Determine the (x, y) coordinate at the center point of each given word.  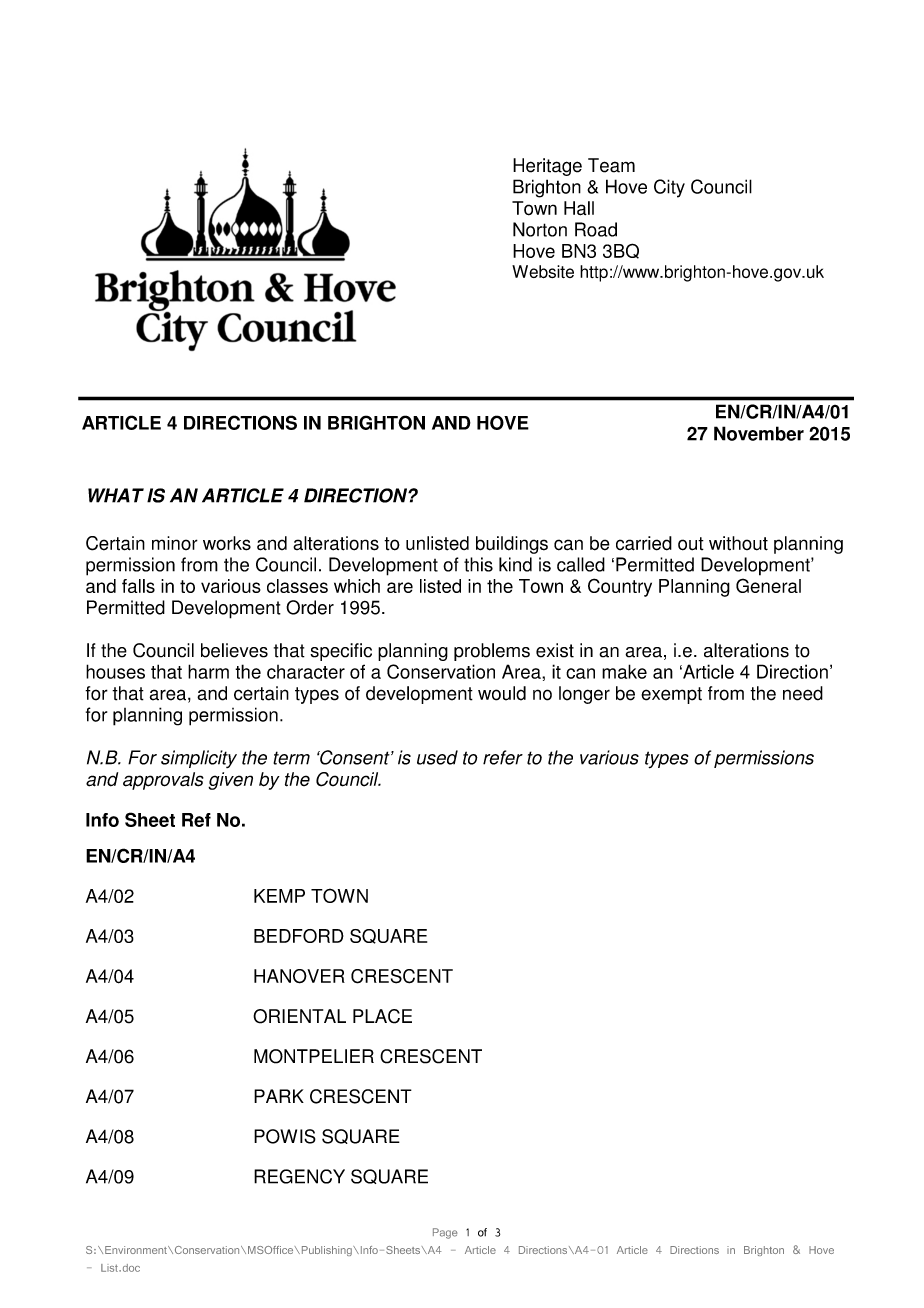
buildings (512, 545)
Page (445, 1233)
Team (611, 165)
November (759, 433)
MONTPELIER (314, 1056)
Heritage (547, 167)
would (502, 693)
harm (208, 671)
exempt (671, 695)
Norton (540, 229)
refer (503, 757)
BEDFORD (299, 936)
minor (175, 543)
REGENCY (299, 1176)
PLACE (382, 1016)
